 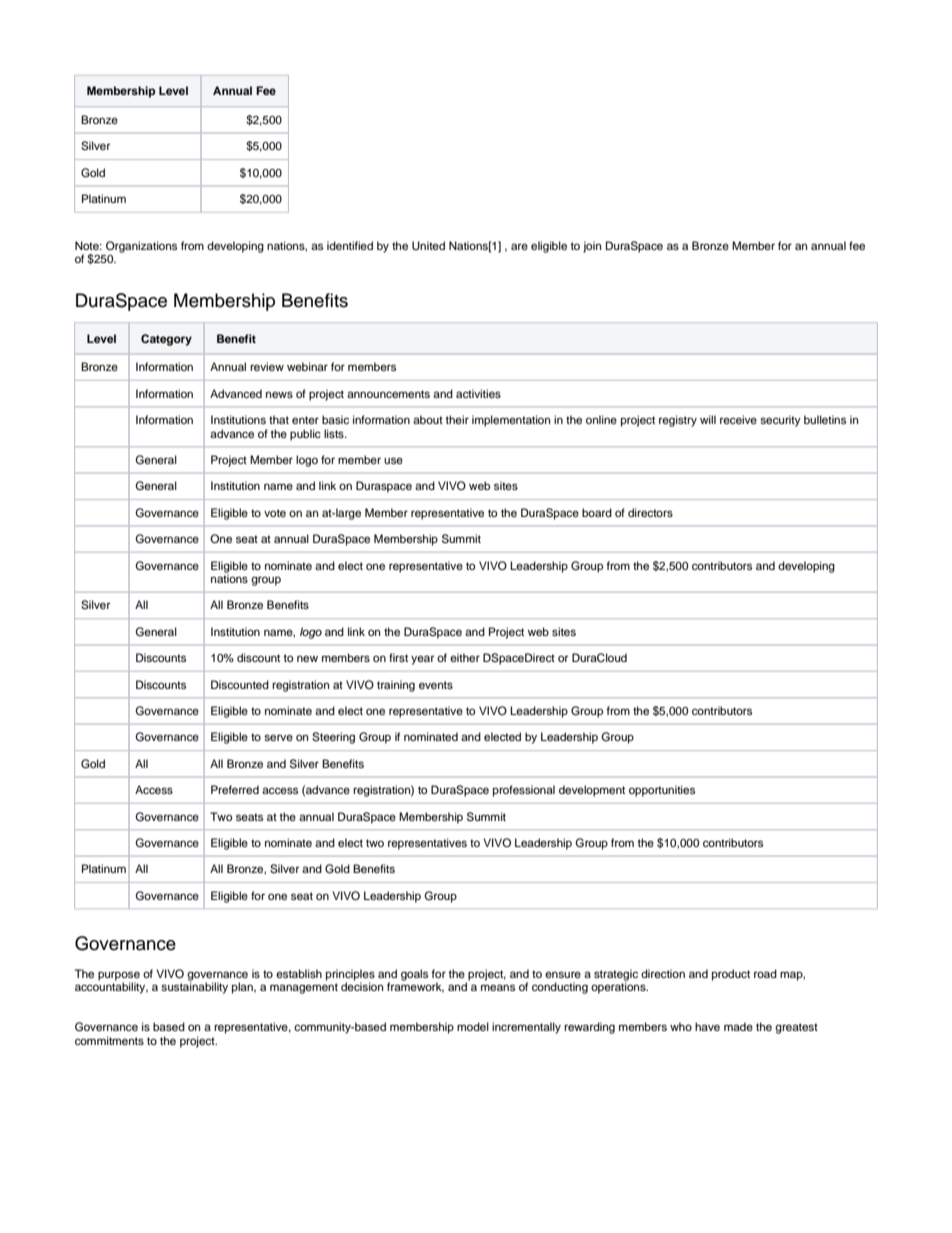 What do you see at coordinates (473, 1026) in the screenshot?
I see `model` at bounding box center [473, 1026].
